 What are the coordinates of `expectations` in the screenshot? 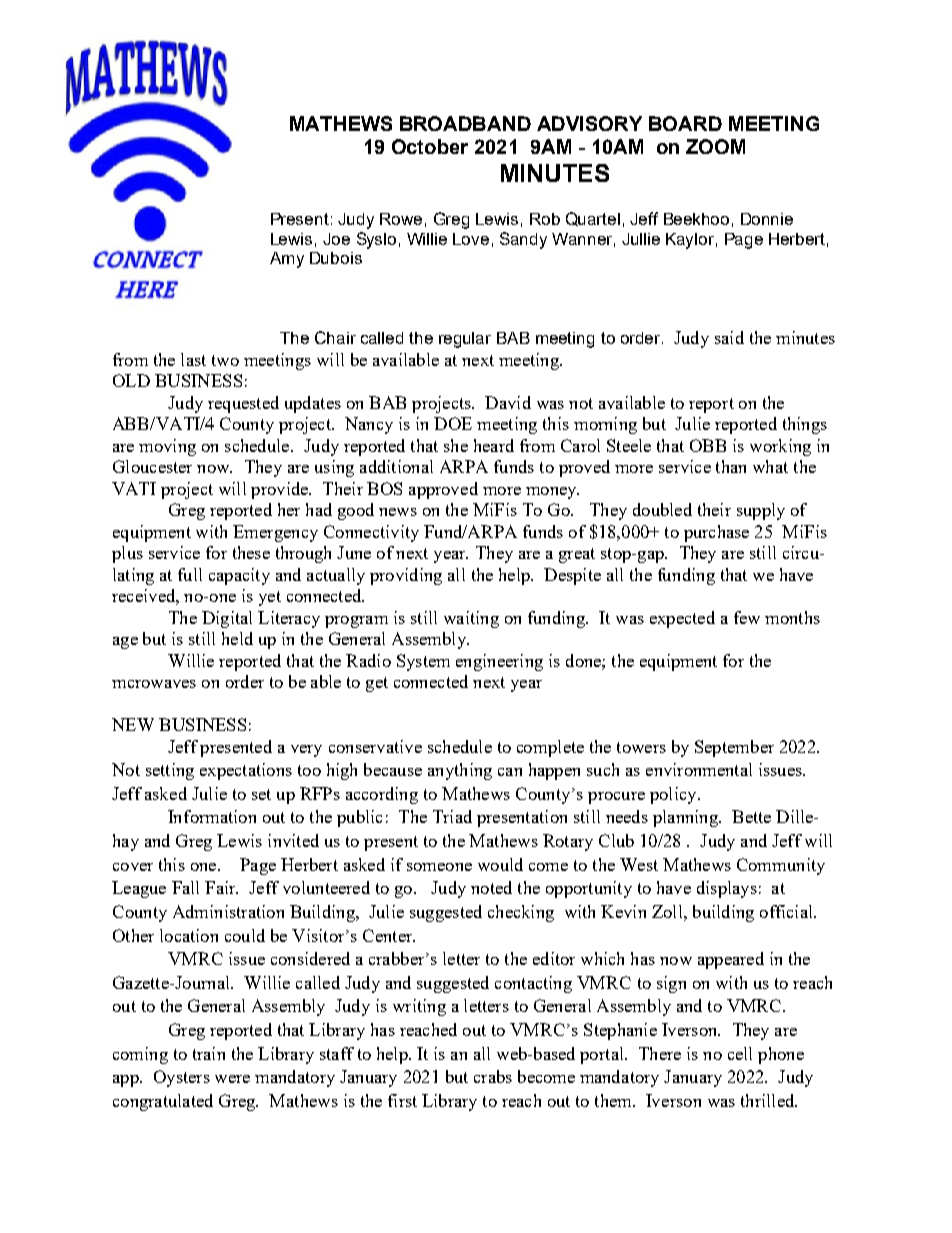 It's located at (246, 771).
